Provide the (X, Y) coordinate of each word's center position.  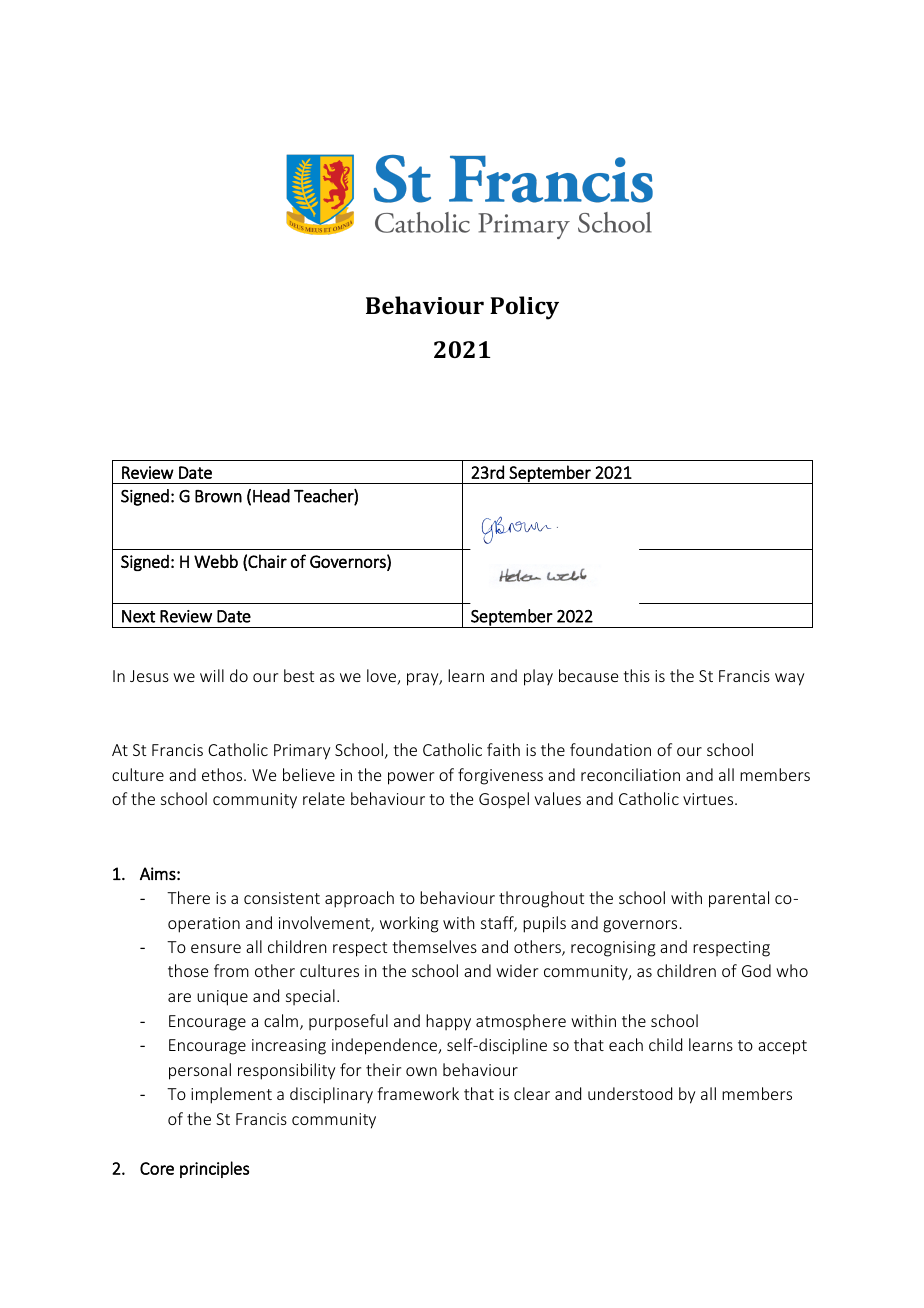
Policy (524, 308)
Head (271, 496)
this (636, 675)
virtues (709, 799)
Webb (216, 561)
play (538, 677)
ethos (223, 774)
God (756, 970)
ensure (216, 948)
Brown (218, 496)
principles (214, 1169)
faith (503, 749)
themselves (434, 946)
